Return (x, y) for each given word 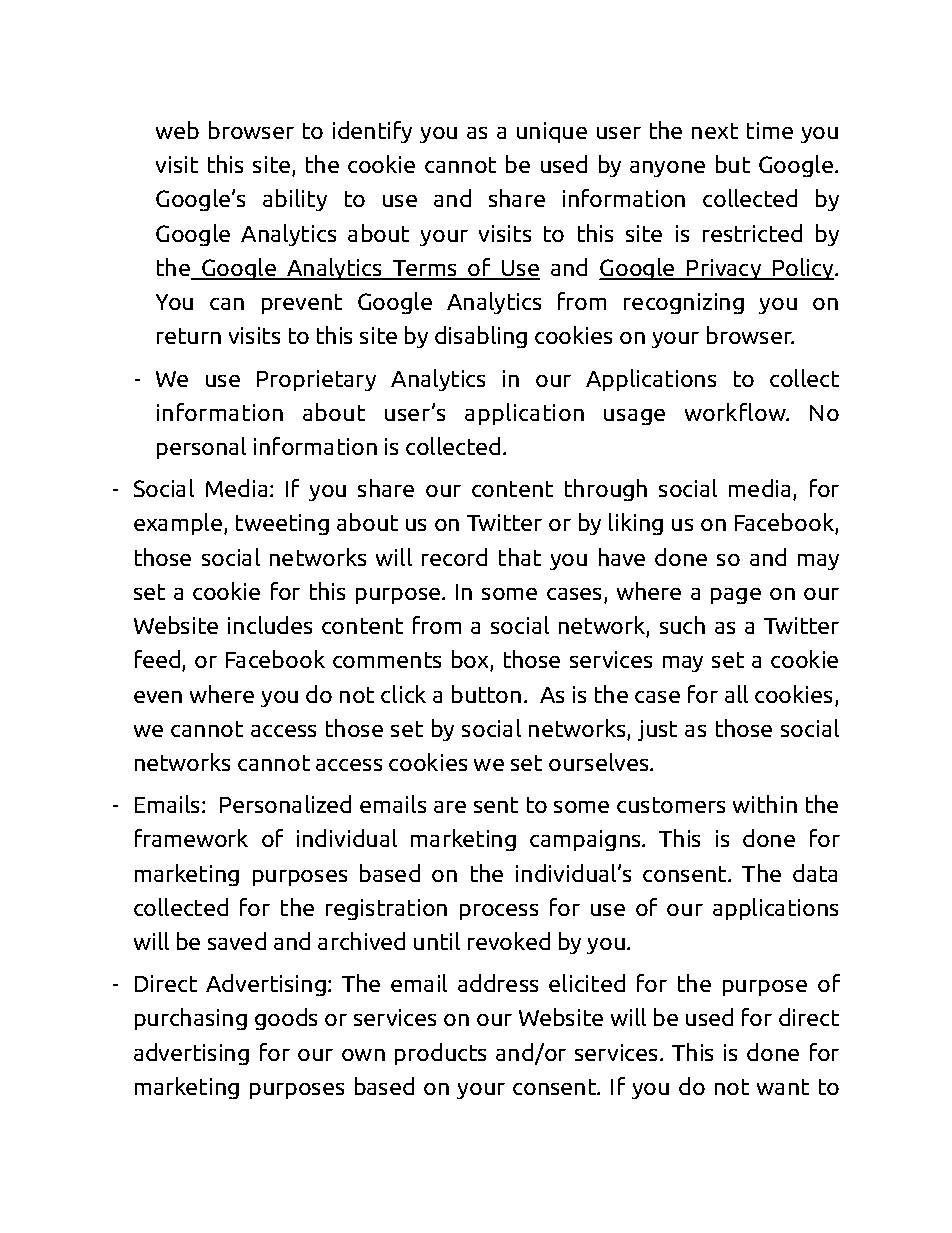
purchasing (191, 1019)
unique (552, 132)
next (715, 131)
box (471, 660)
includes (270, 625)
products (440, 1054)
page (736, 596)
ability (295, 200)
